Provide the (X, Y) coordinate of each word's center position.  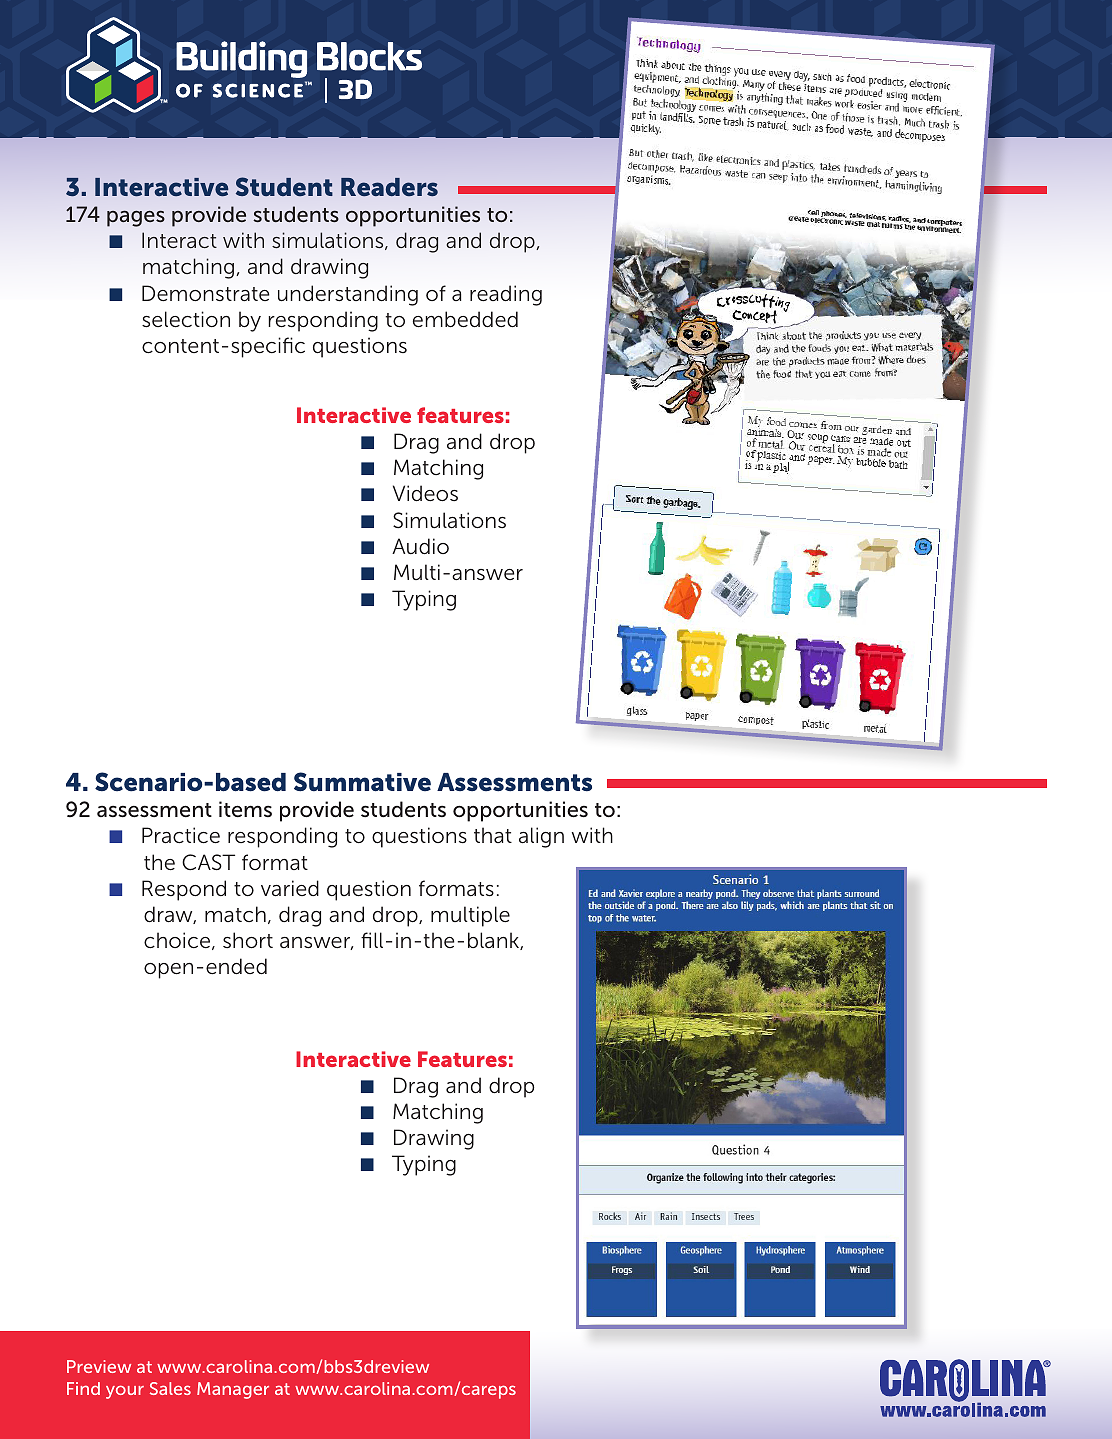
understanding (348, 295)
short (248, 940)
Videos (425, 493)
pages (136, 218)
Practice (181, 835)
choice (178, 941)
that (493, 835)
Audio (420, 546)
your (125, 1392)
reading (506, 295)
